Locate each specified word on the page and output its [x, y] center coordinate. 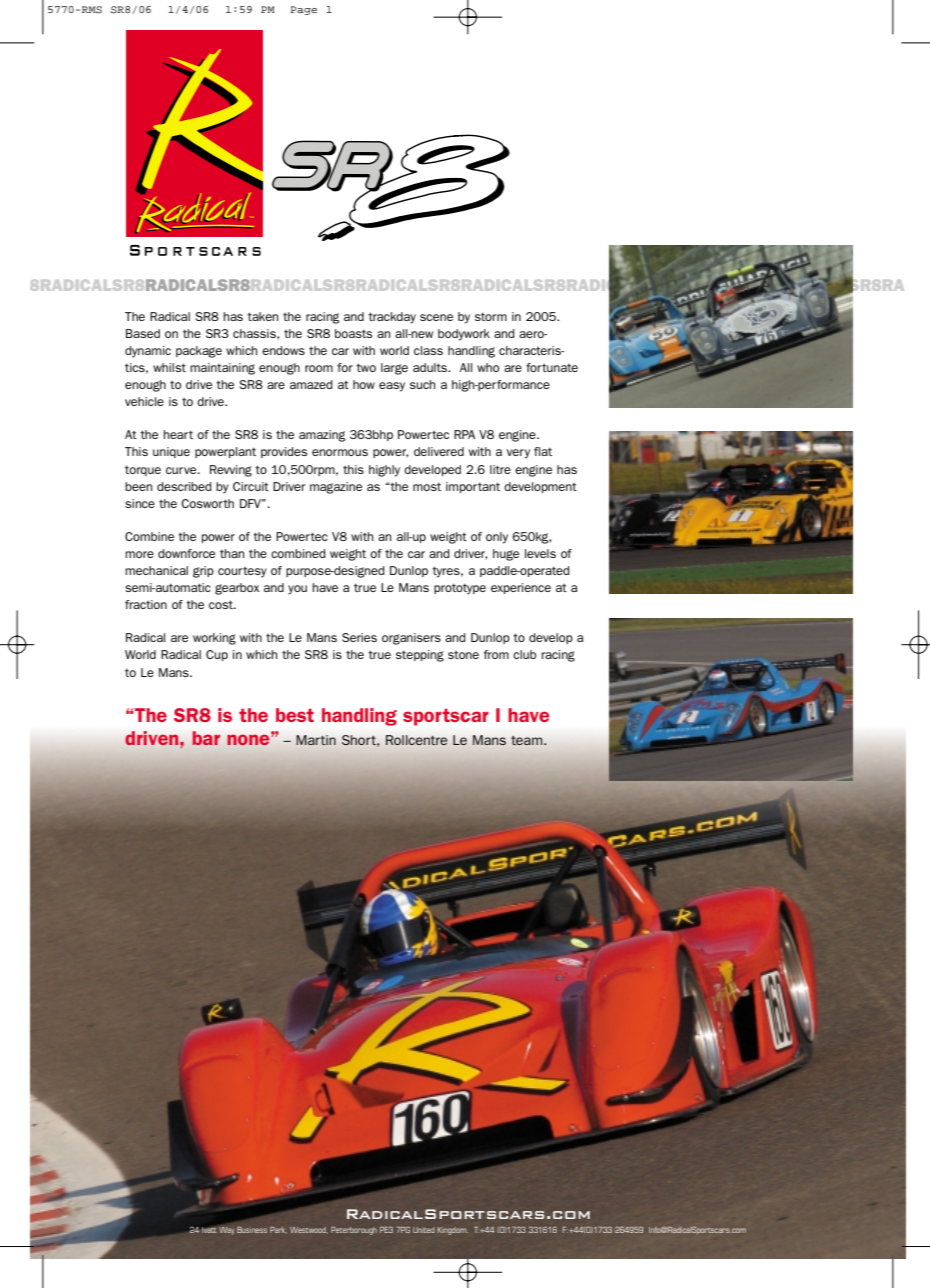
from [496, 654]
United [424, 1230]
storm [491, 316]
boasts [353, 333]
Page [303, 10]
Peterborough [354, 1231]
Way [226, 1231]
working [214, 639]
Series [359, 637]
